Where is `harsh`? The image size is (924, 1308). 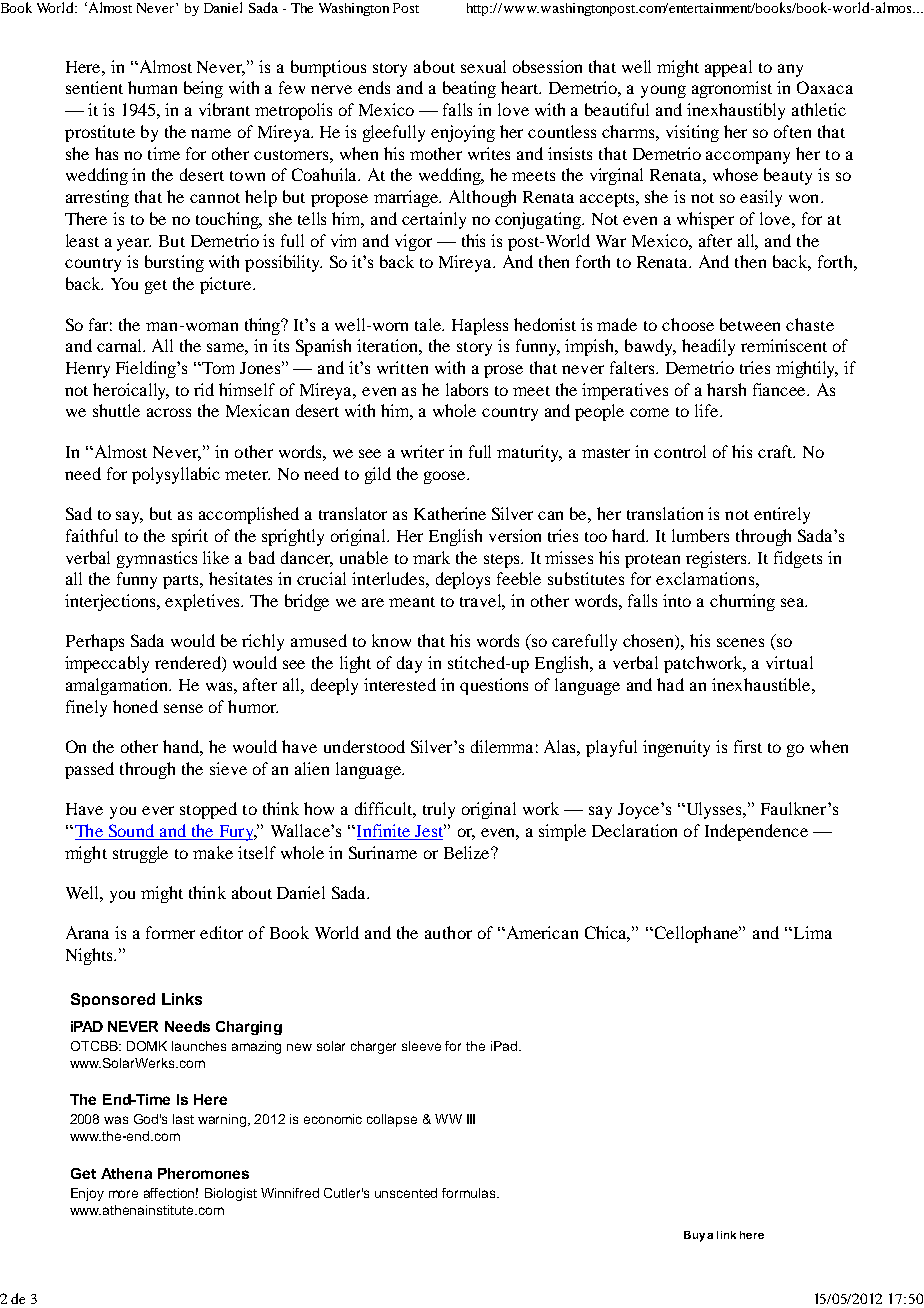 harsh is located at coordinates (726, 389).
